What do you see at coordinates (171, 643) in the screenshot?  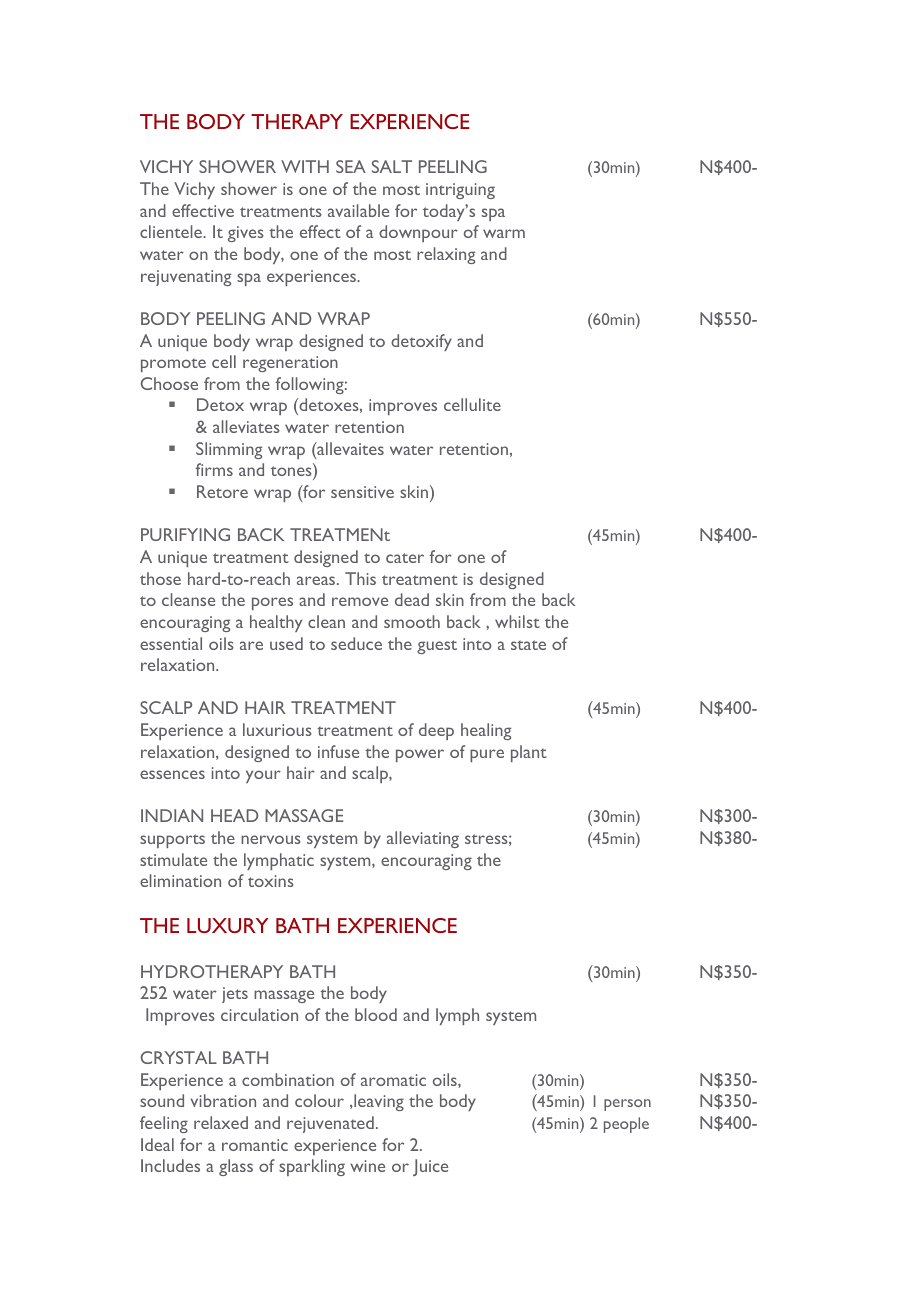 I see `essential` at bounding box center [171, 643].
